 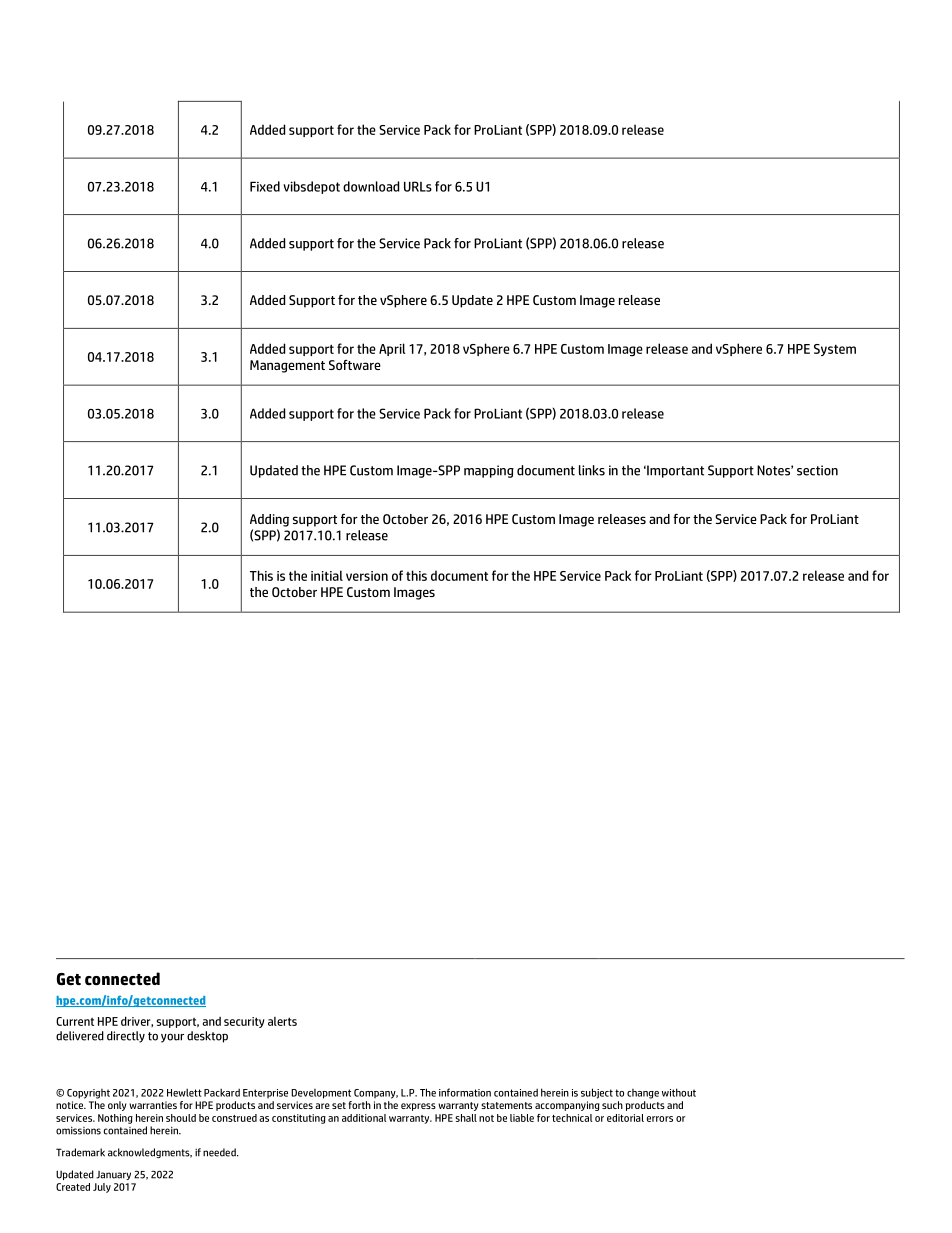 I want to click on Adding, so click(x=269, y=520).
